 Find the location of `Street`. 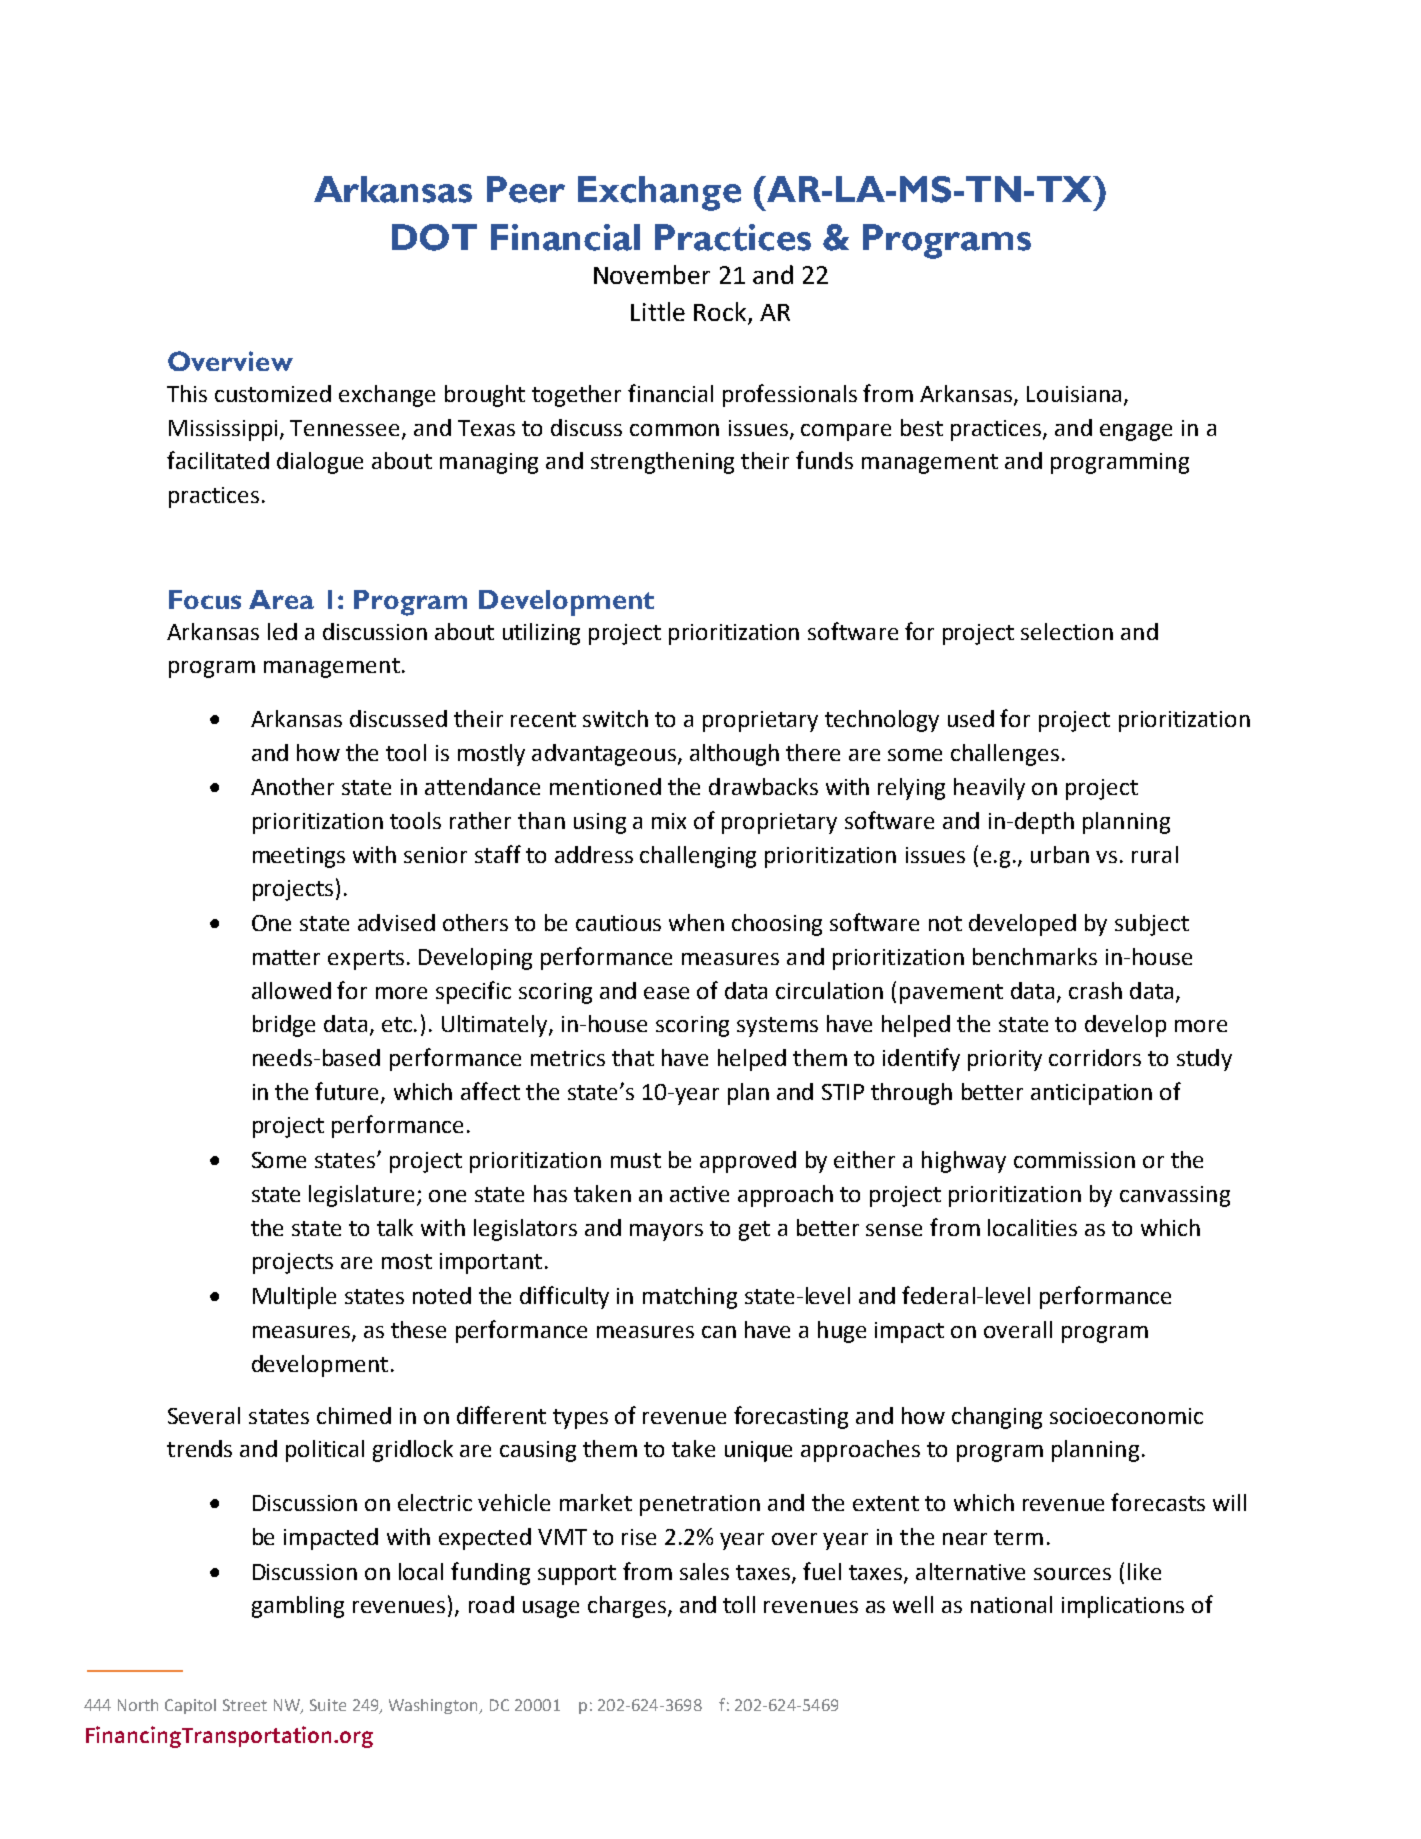

Street is located at coordinates (245, 1705).
